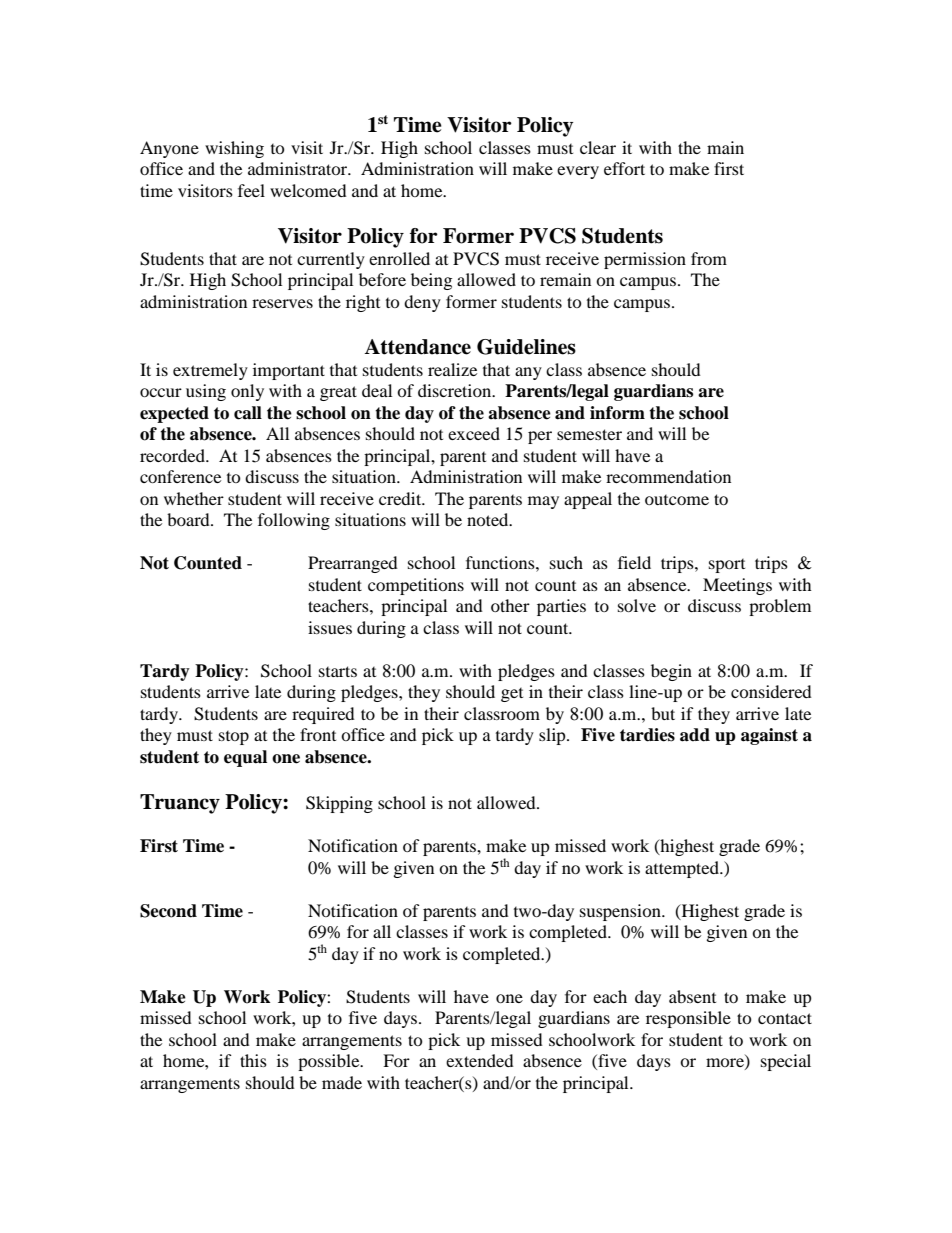  Describe the element at coordinates (474, 433) in the screenshot. I see `exceed` at that location.
